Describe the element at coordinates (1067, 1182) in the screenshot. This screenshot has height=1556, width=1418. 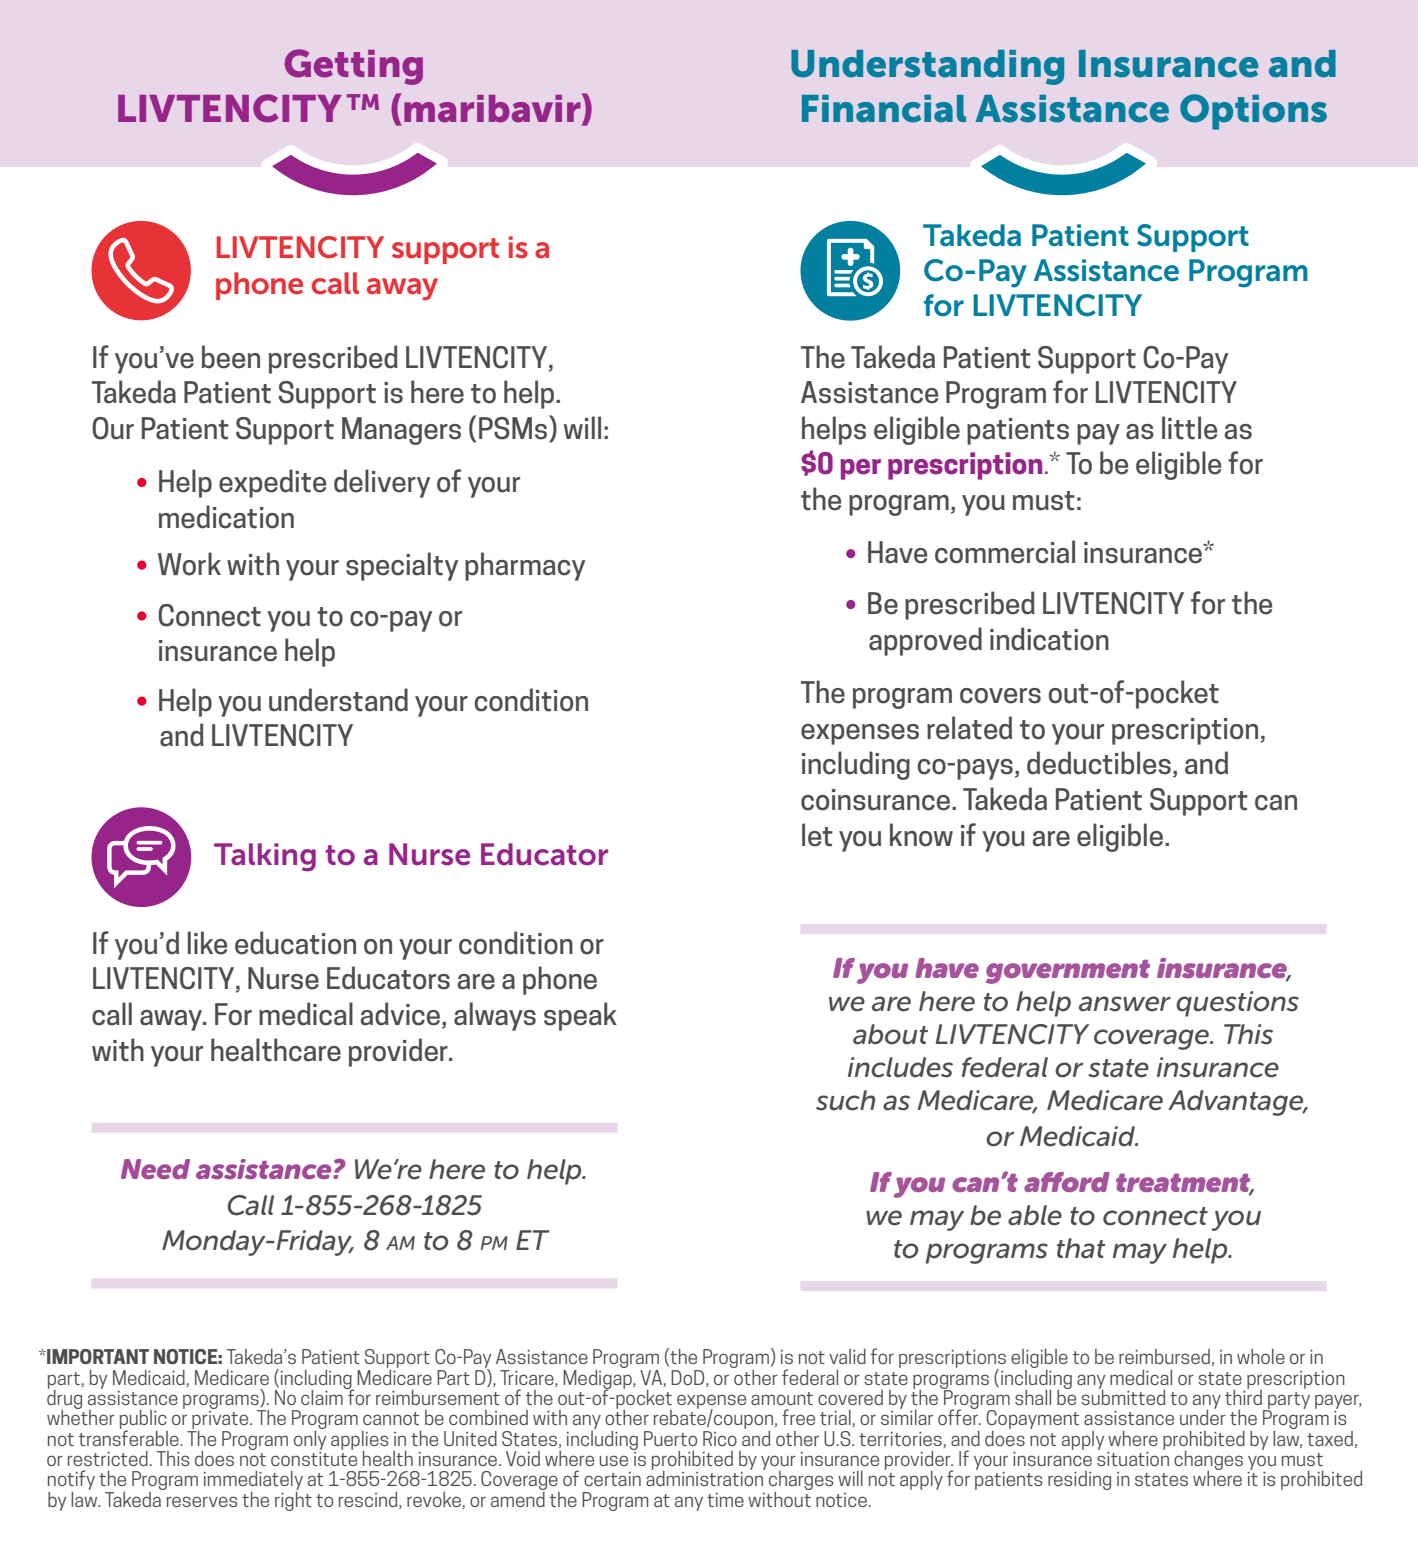
I see `afford` at that location.
